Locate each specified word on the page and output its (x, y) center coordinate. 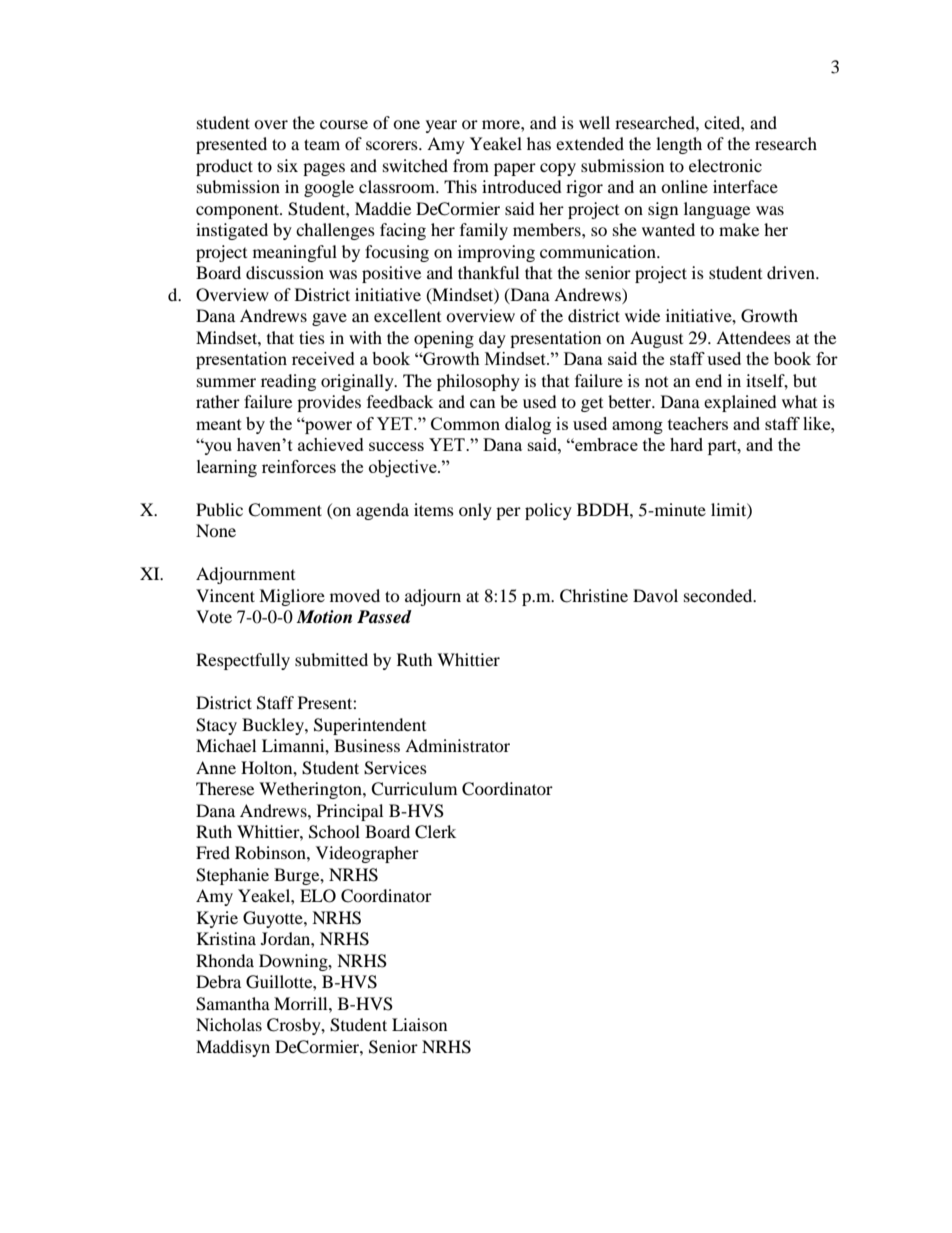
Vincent (225, 595)
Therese (225, 788)
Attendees (753, 337)
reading (288, 382)
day (492, 339)
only (475, 511)
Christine (594, 596)
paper (515, 169)
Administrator (457, 745)
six (287, 165)
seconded (719, 595)
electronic (725, 165)
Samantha (233, 1004)
